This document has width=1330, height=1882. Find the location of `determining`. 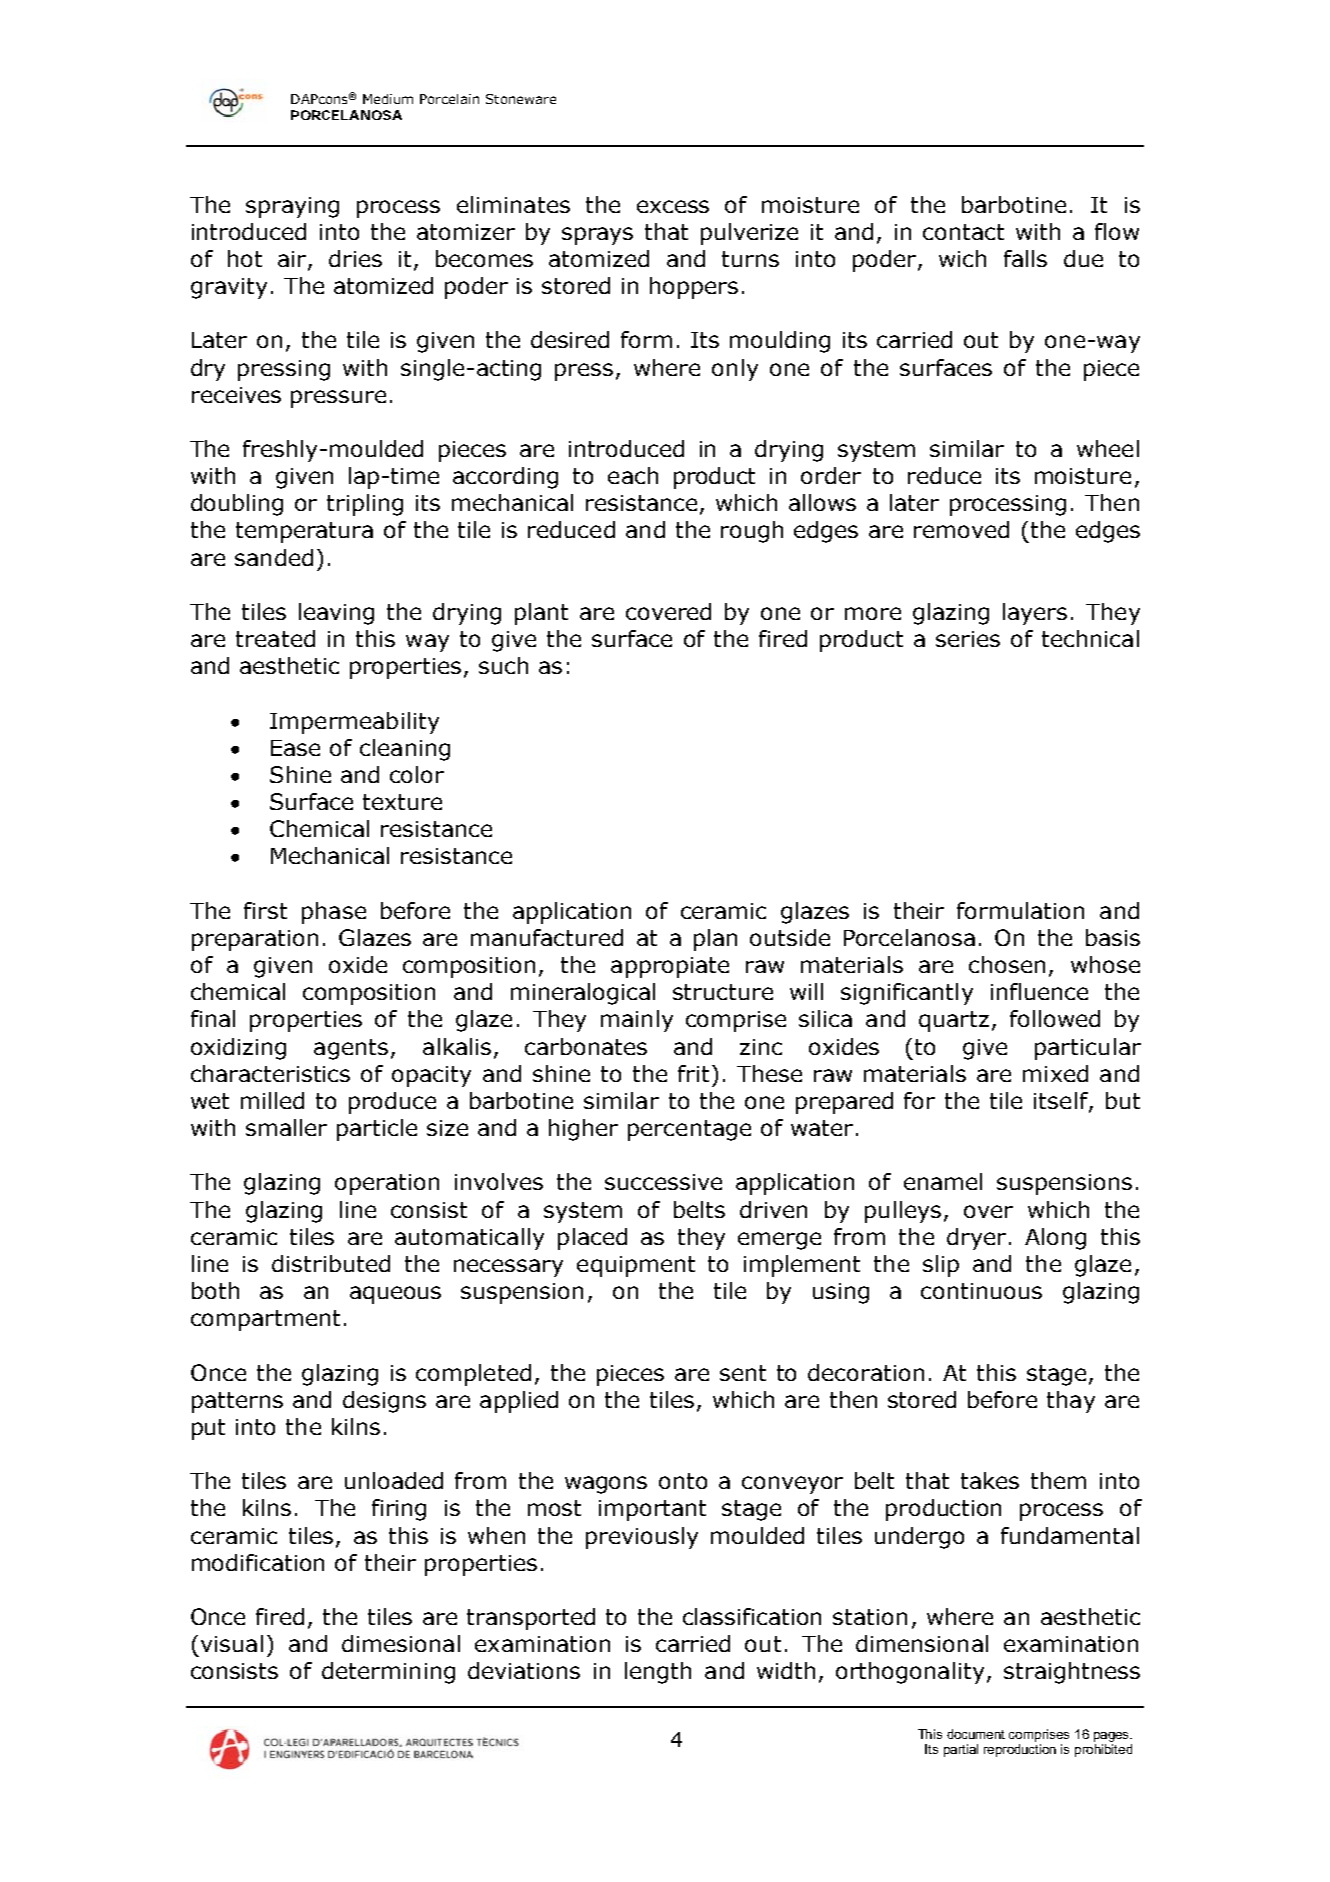

determining is located at coordinates (388, 1673).
